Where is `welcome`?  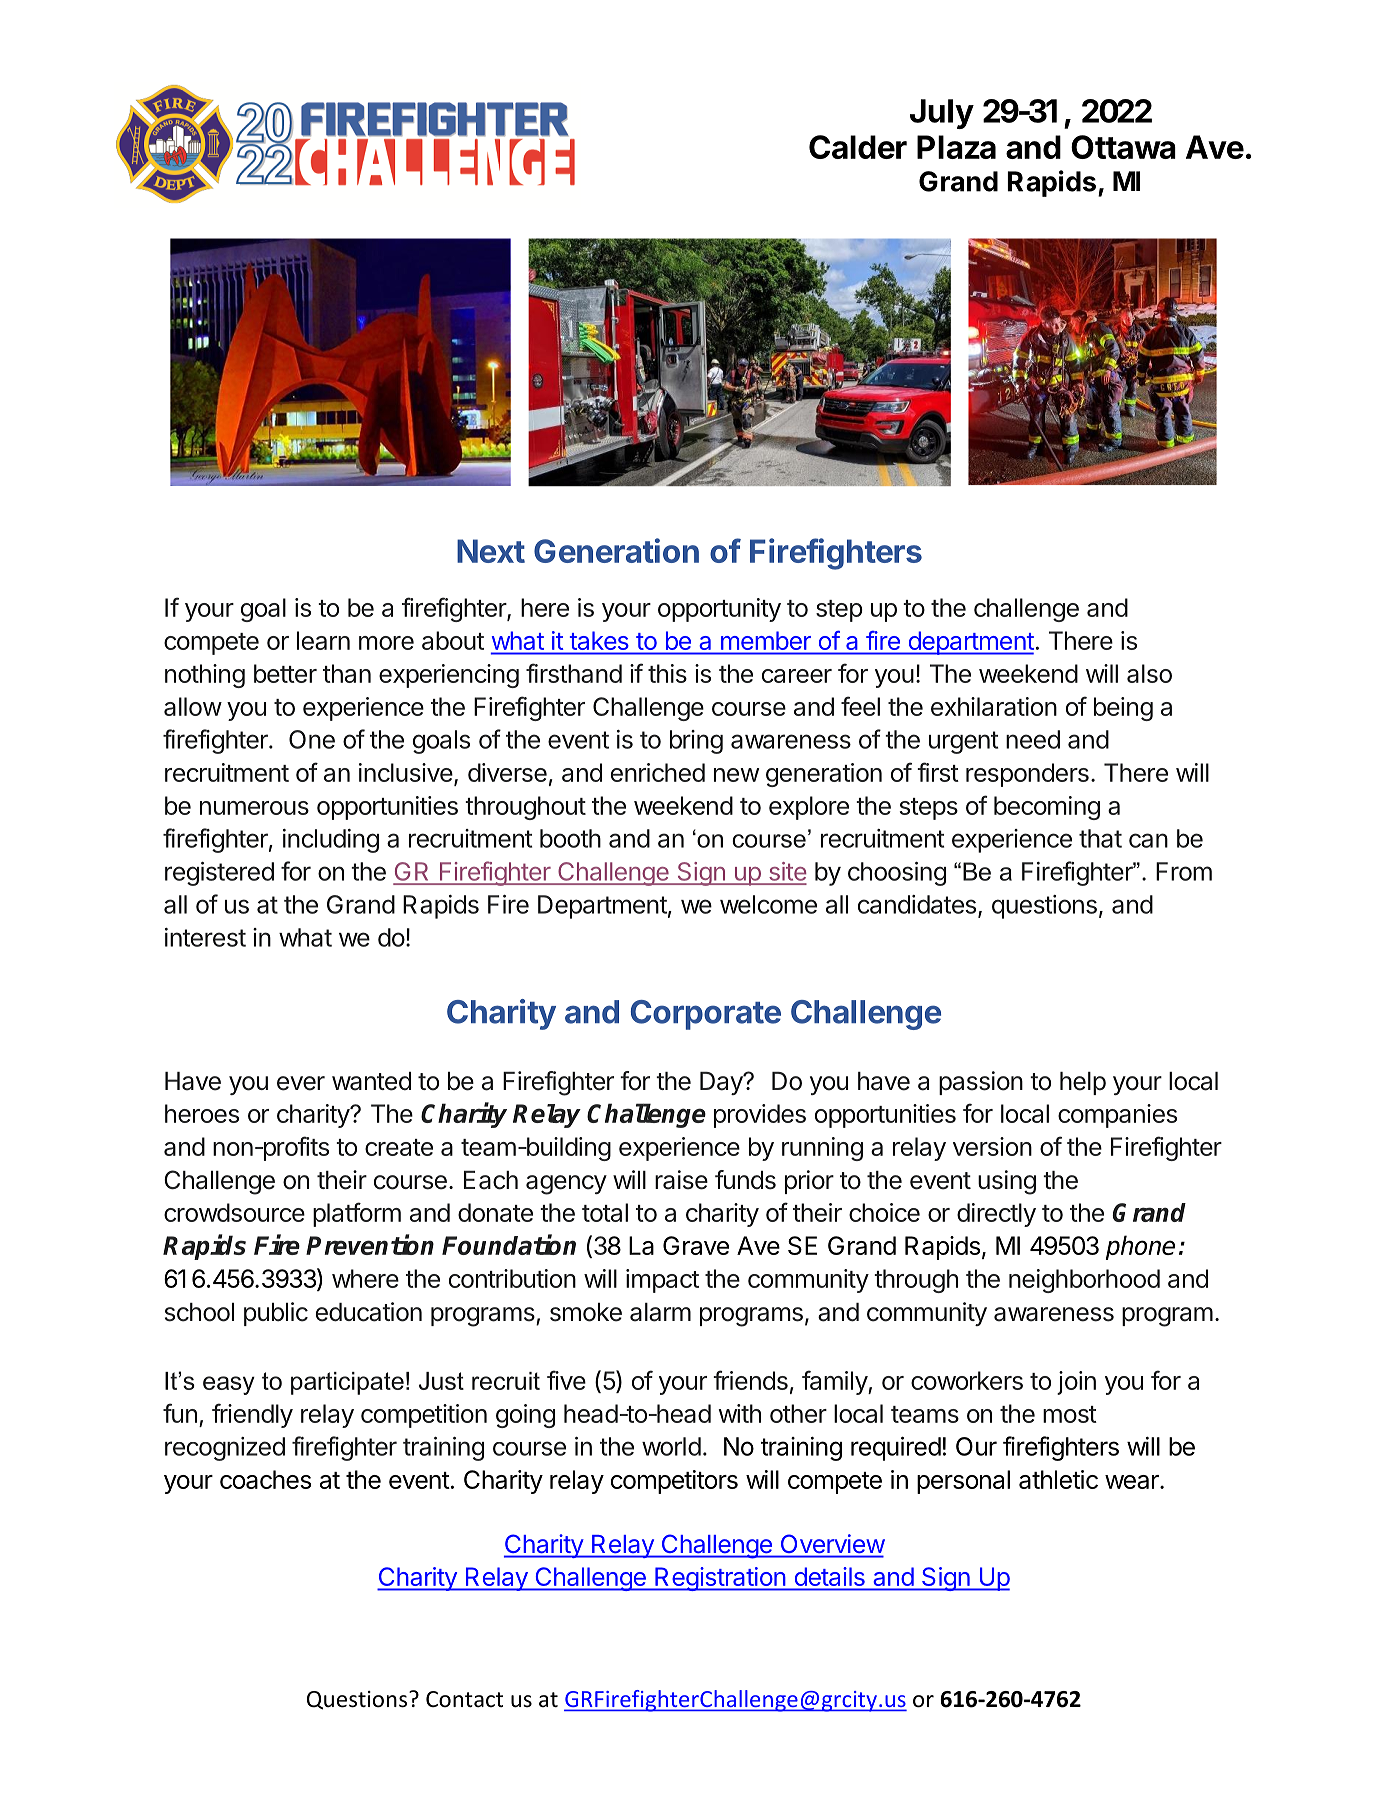 welcome is located at coordinates (768, 904).
